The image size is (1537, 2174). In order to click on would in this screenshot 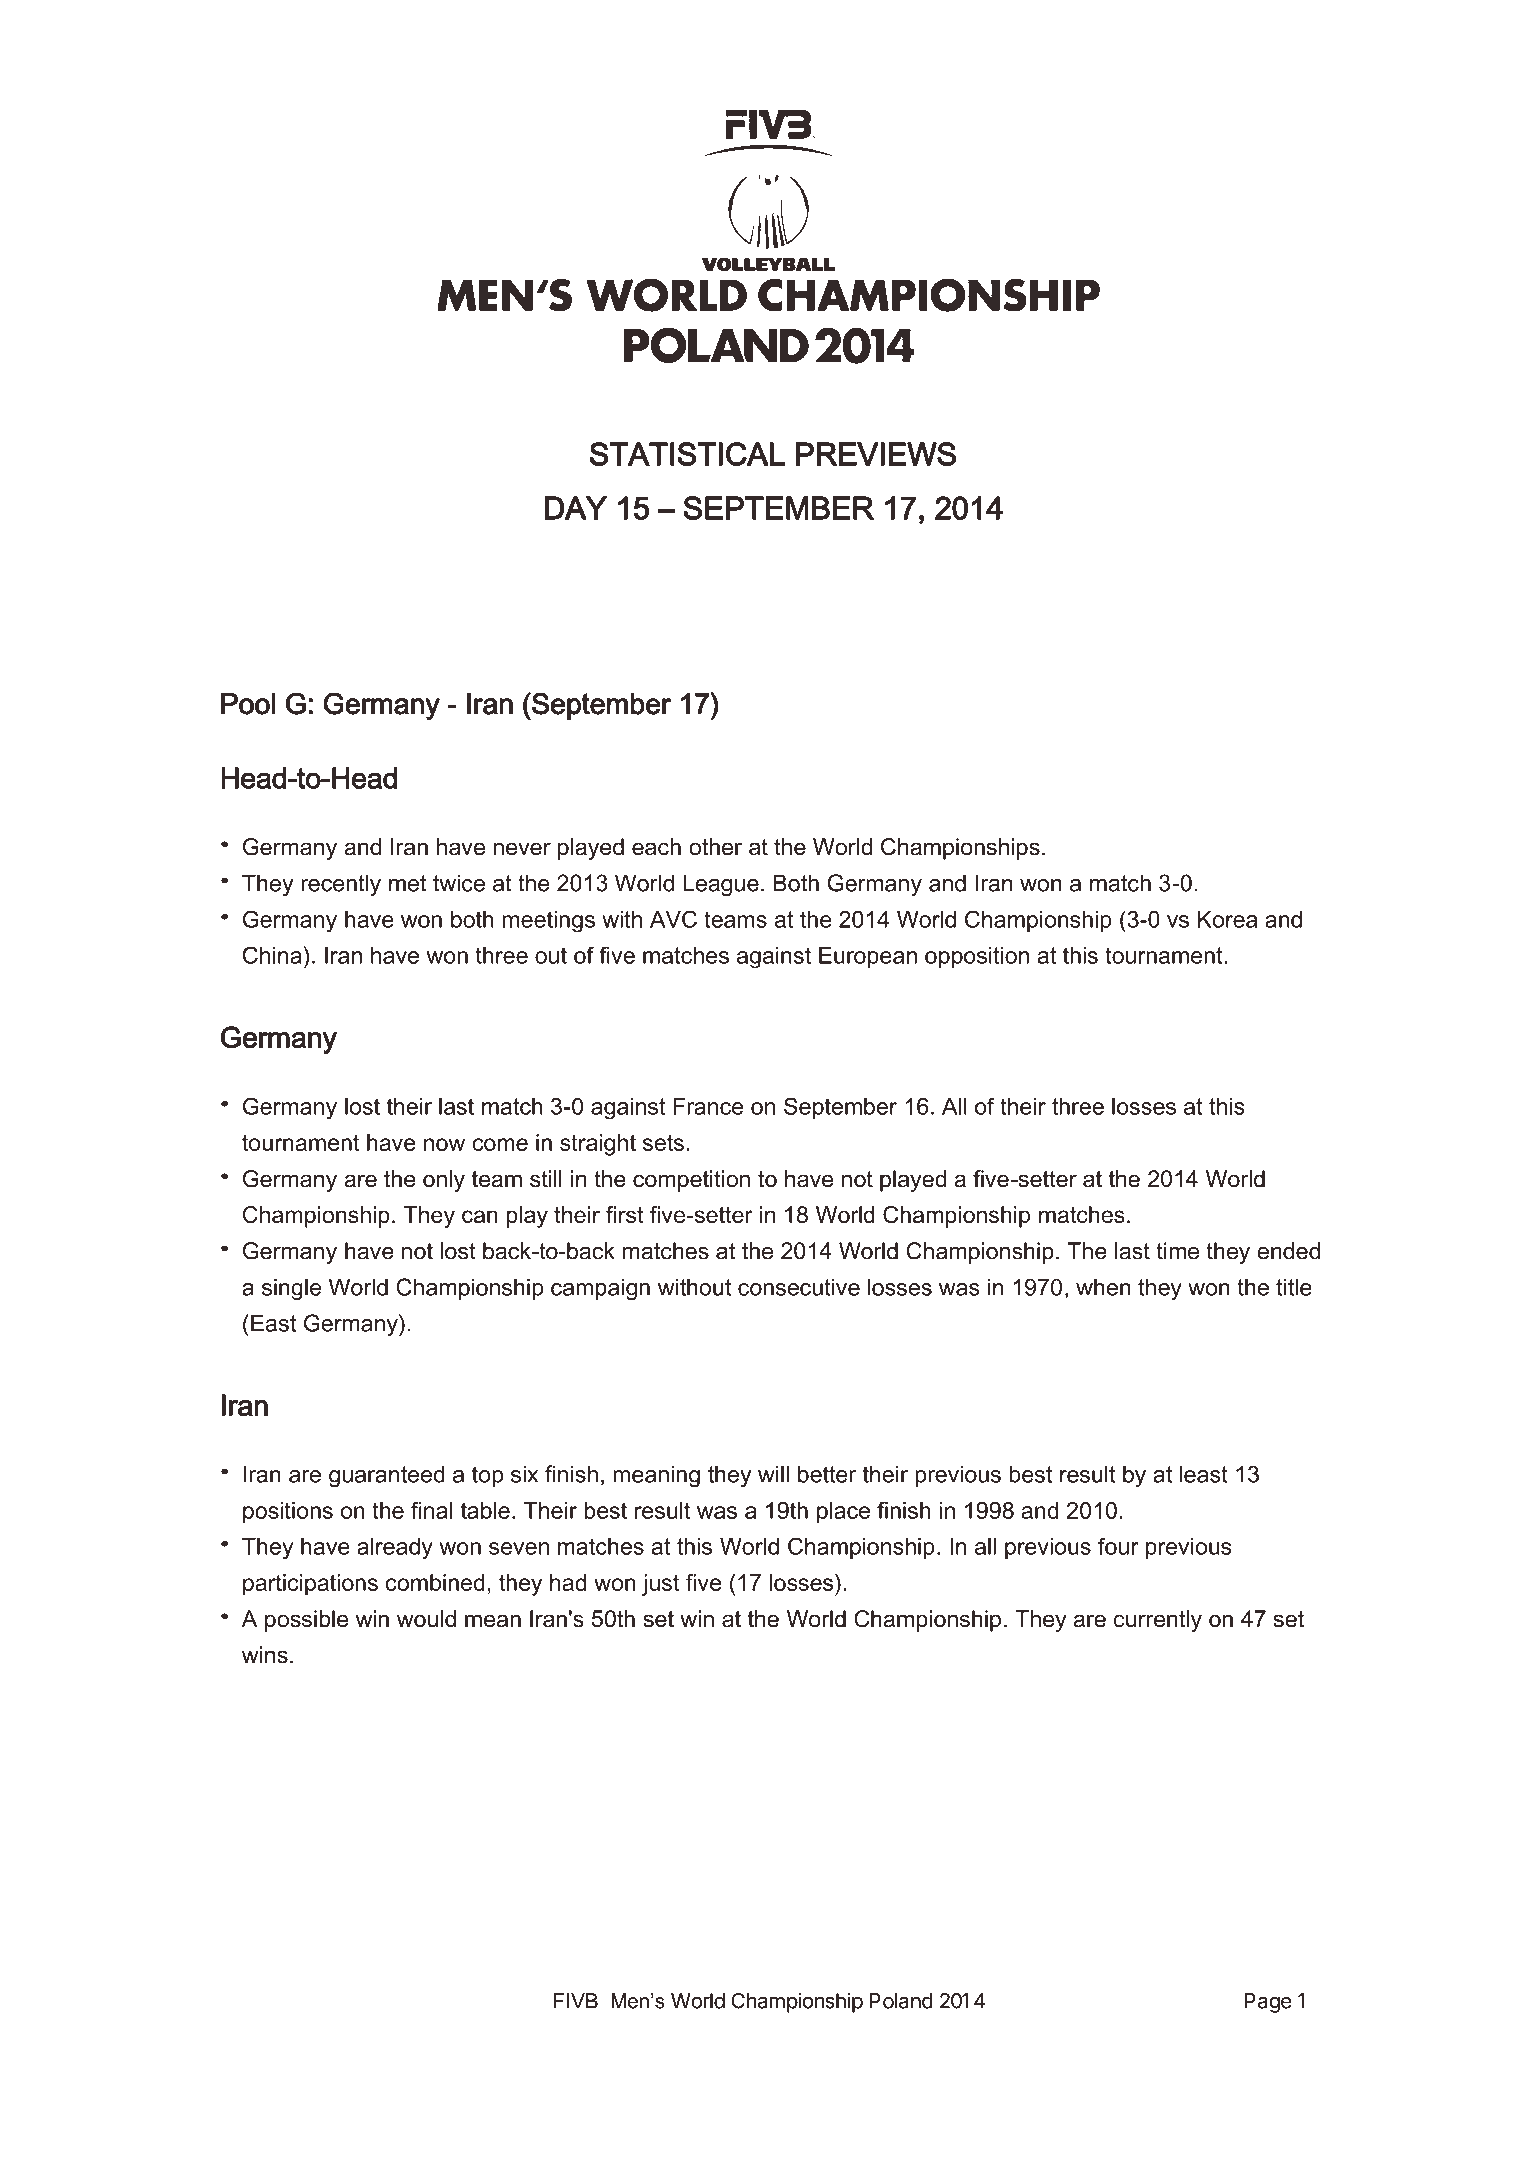, I will do `click(426, 1619)`.
